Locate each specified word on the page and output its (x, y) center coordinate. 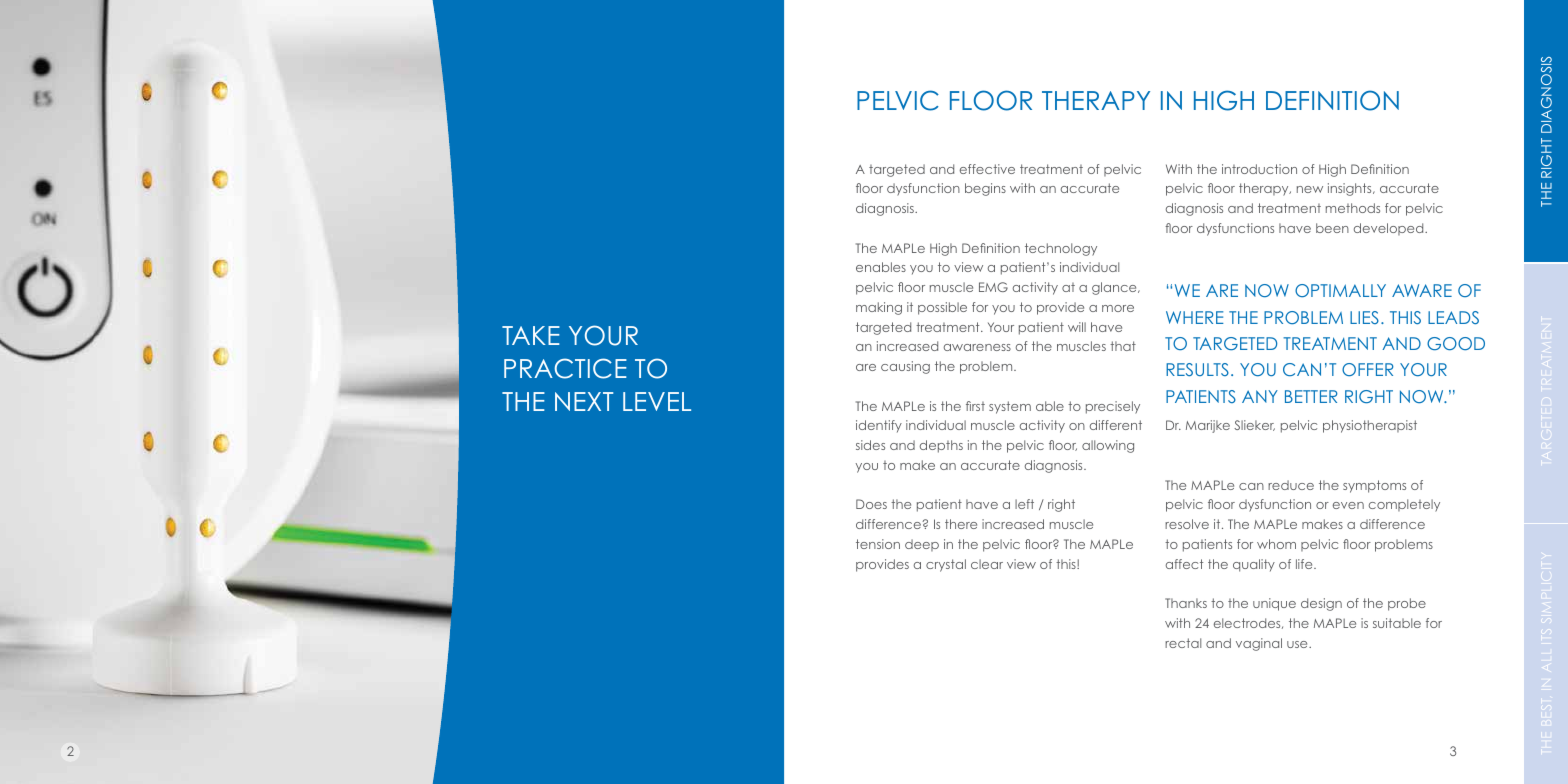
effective (987, 169)
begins (985, 189)
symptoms (1374, 486)
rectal (1183, 643)
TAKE (531, 335)
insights (1351, 189)
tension (878, 544)
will (1077, 327)
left (1024, 504)
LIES (1364, 317)
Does (871, 504)
